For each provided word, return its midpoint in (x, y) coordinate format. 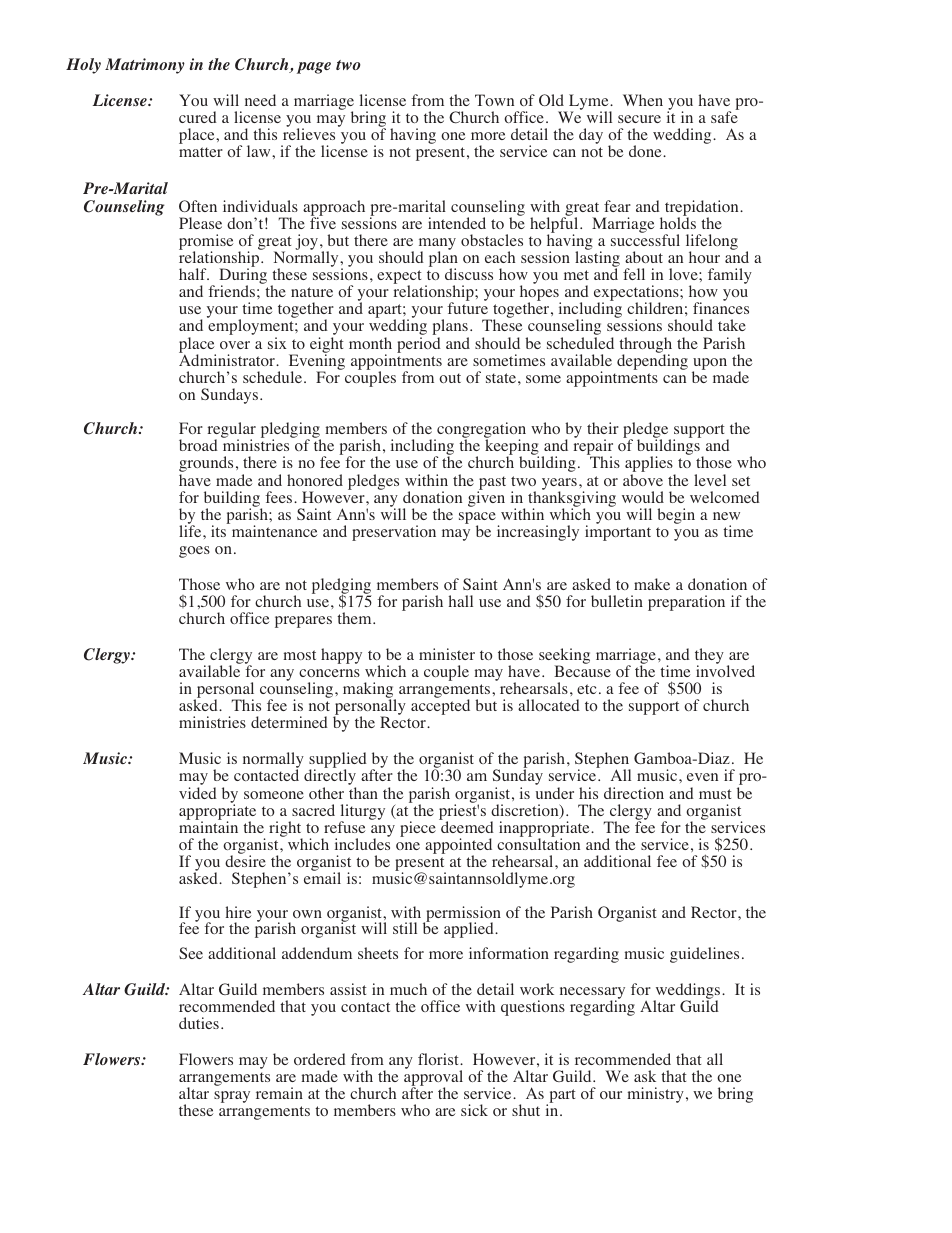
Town (494, 100)
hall (461, 601)
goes (194, 552)
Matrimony (145, 66)
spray (232, 1097)
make (652, 584)
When (643, 100)
